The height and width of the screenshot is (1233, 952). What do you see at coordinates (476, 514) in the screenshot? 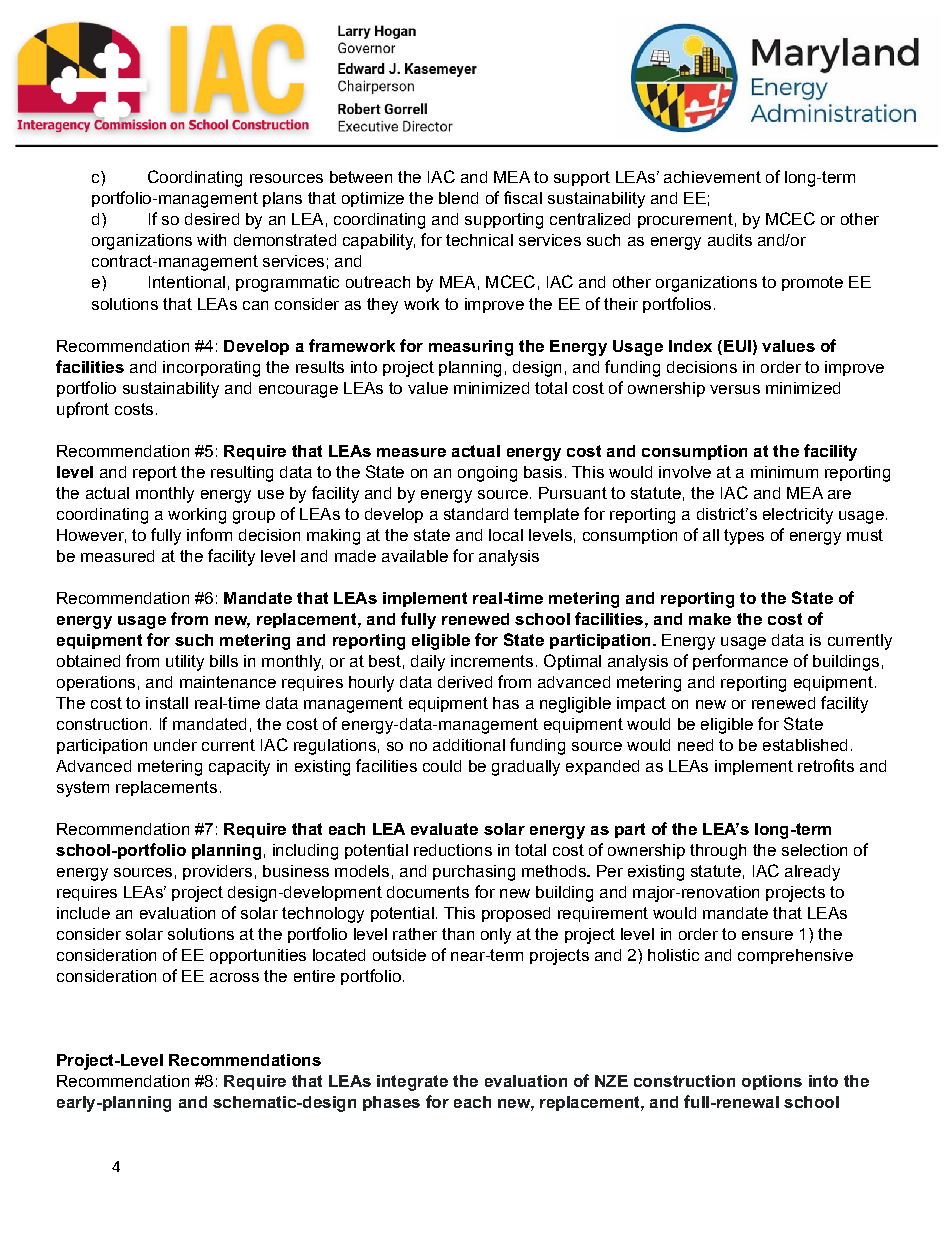
I see `standard` at bounding box center [476, 514].
